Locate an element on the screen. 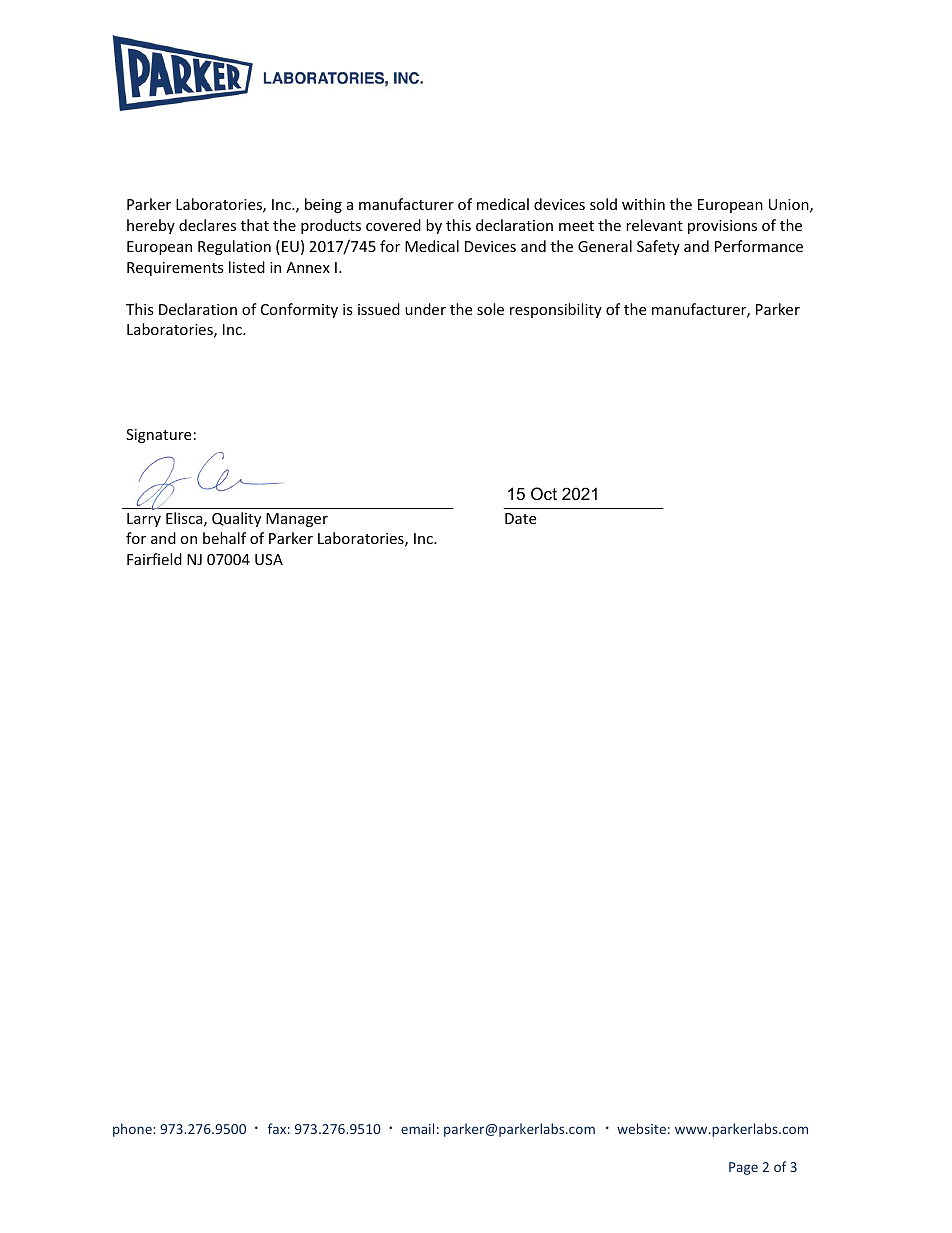 The height and width of the screenshot is (1233, 952). declares is located at coordinates (207, 225).
